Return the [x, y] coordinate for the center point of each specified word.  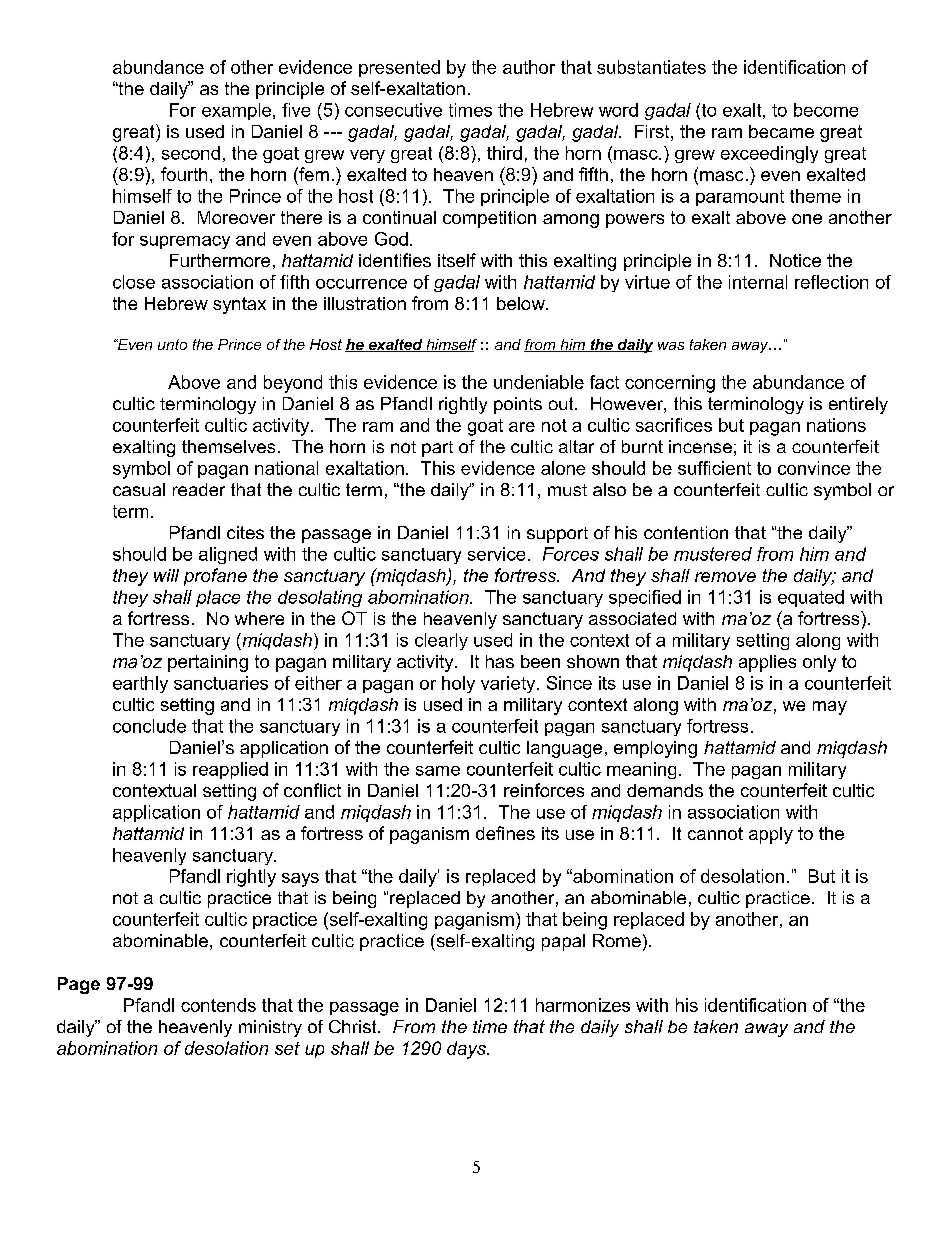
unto [172, 344]
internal [758, 282]
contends [218, 1005]
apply [771, 835]
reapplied [230, 770]
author [529, 67]
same [438, 771]
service [496, 554]
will [166, 575]
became [781, 131]
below [522, 303]
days [467, 1050]
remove [725, 577]
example [238, 111]
